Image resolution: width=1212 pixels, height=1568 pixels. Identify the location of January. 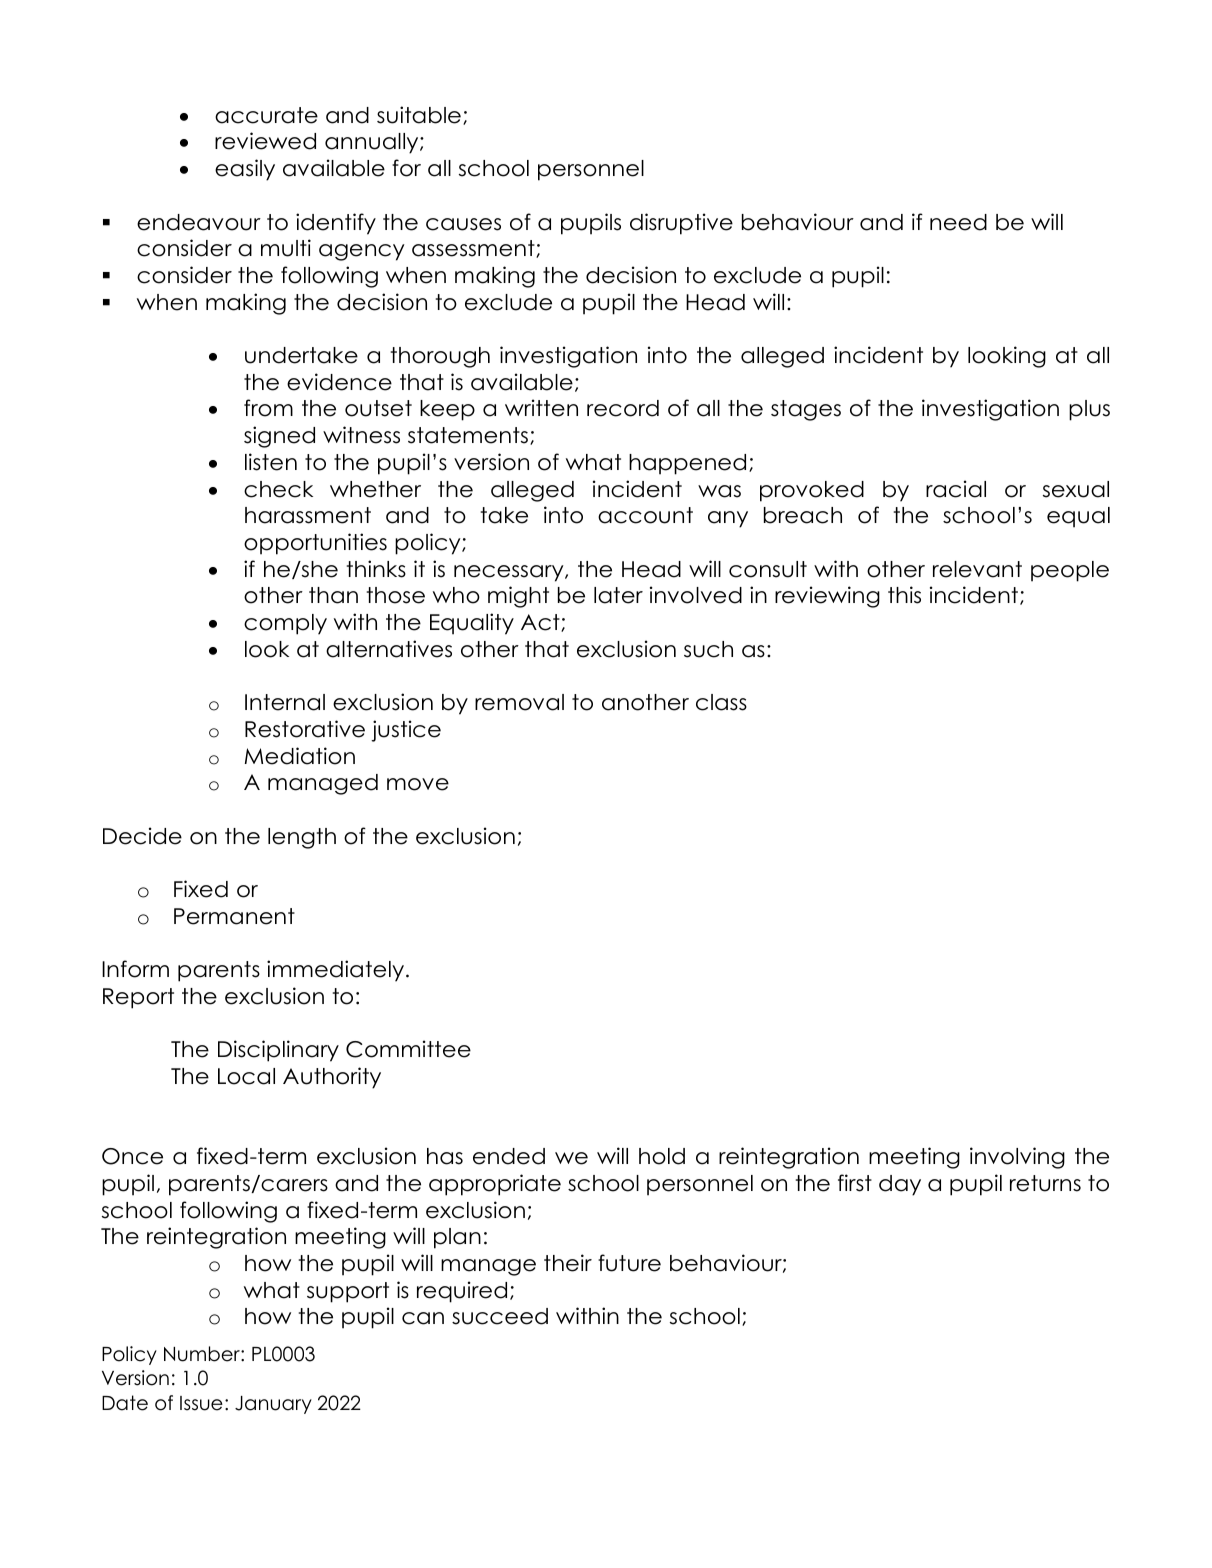
(273, 1405).
